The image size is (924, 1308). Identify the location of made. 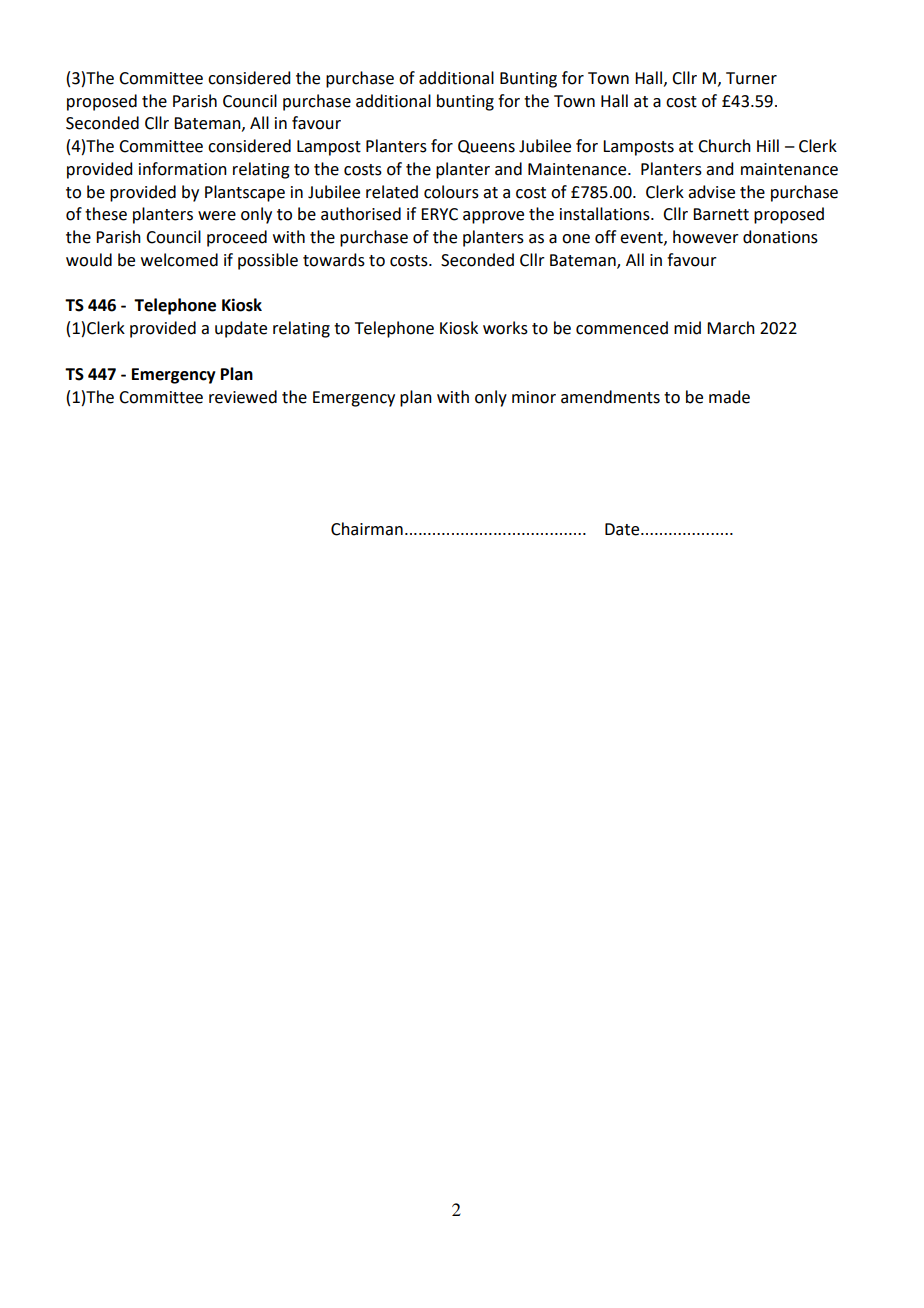
(729, 397).
